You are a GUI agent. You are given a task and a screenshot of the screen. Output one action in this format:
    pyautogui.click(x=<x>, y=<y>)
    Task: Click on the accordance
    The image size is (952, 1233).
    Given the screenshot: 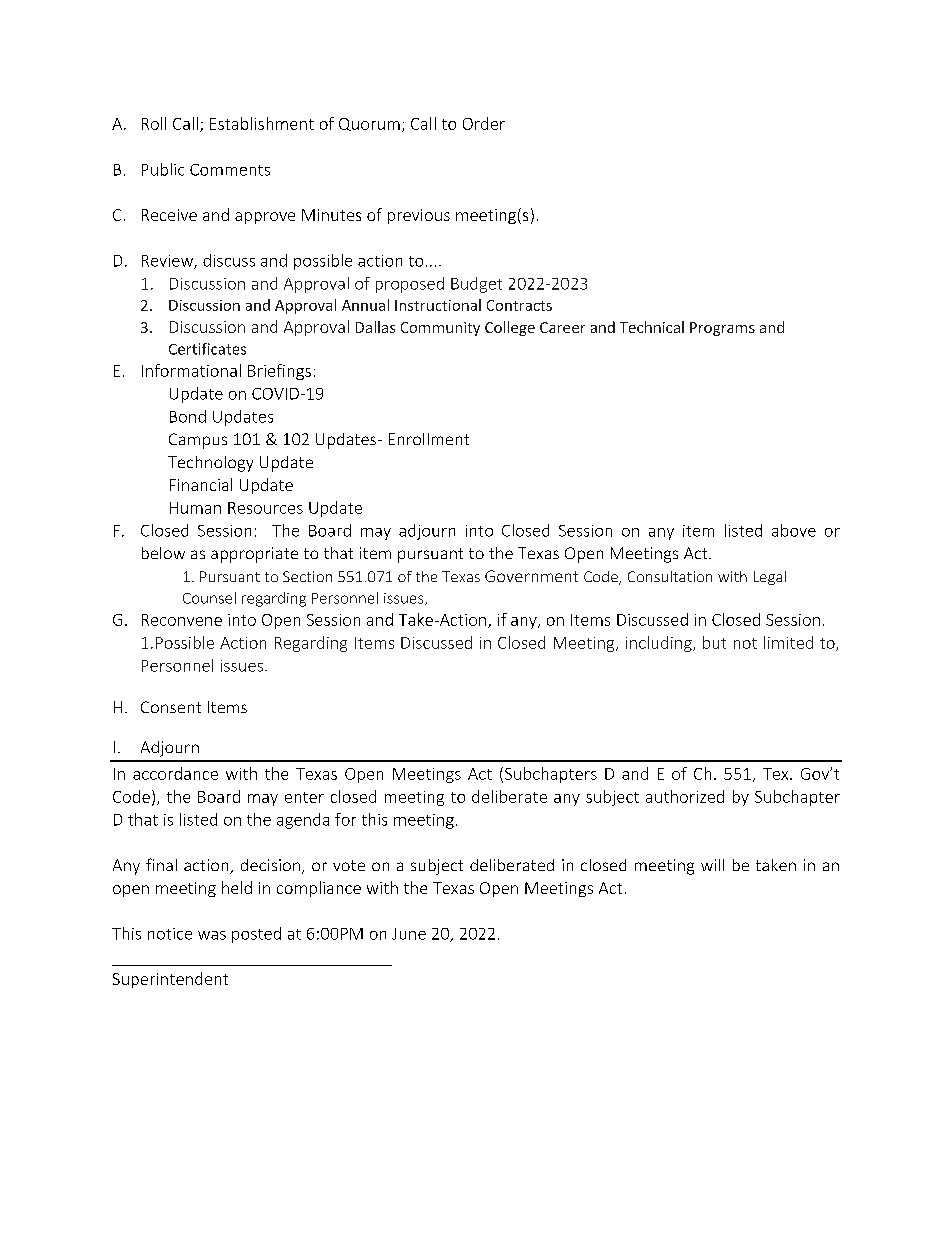 What is the action you would take?
    pyautogui.click(x=175, y=773)
